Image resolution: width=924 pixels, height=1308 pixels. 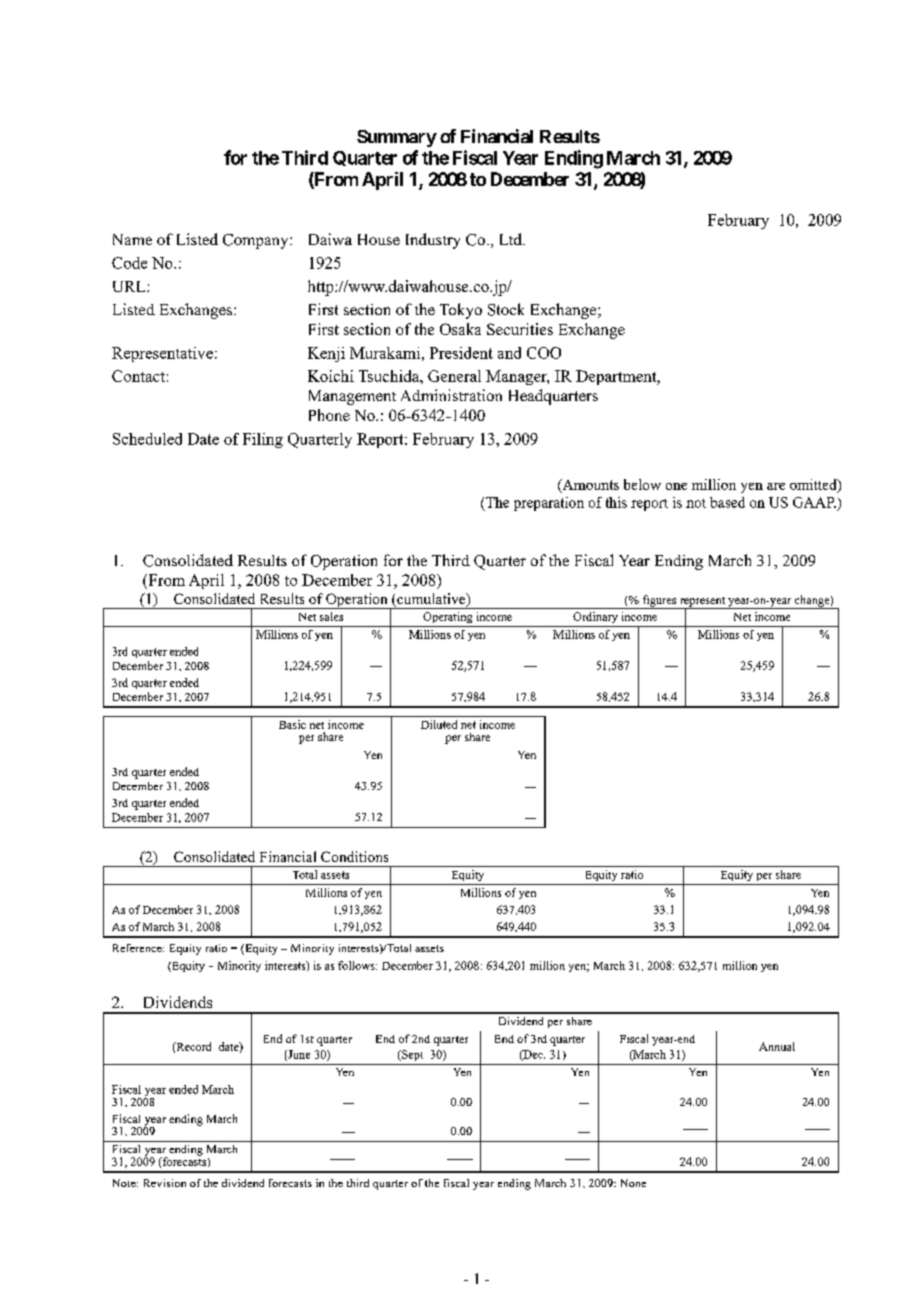 What do you see at coordinates (397, 138) in the page?
I see `Summary` at bounding box center [397, 138].
